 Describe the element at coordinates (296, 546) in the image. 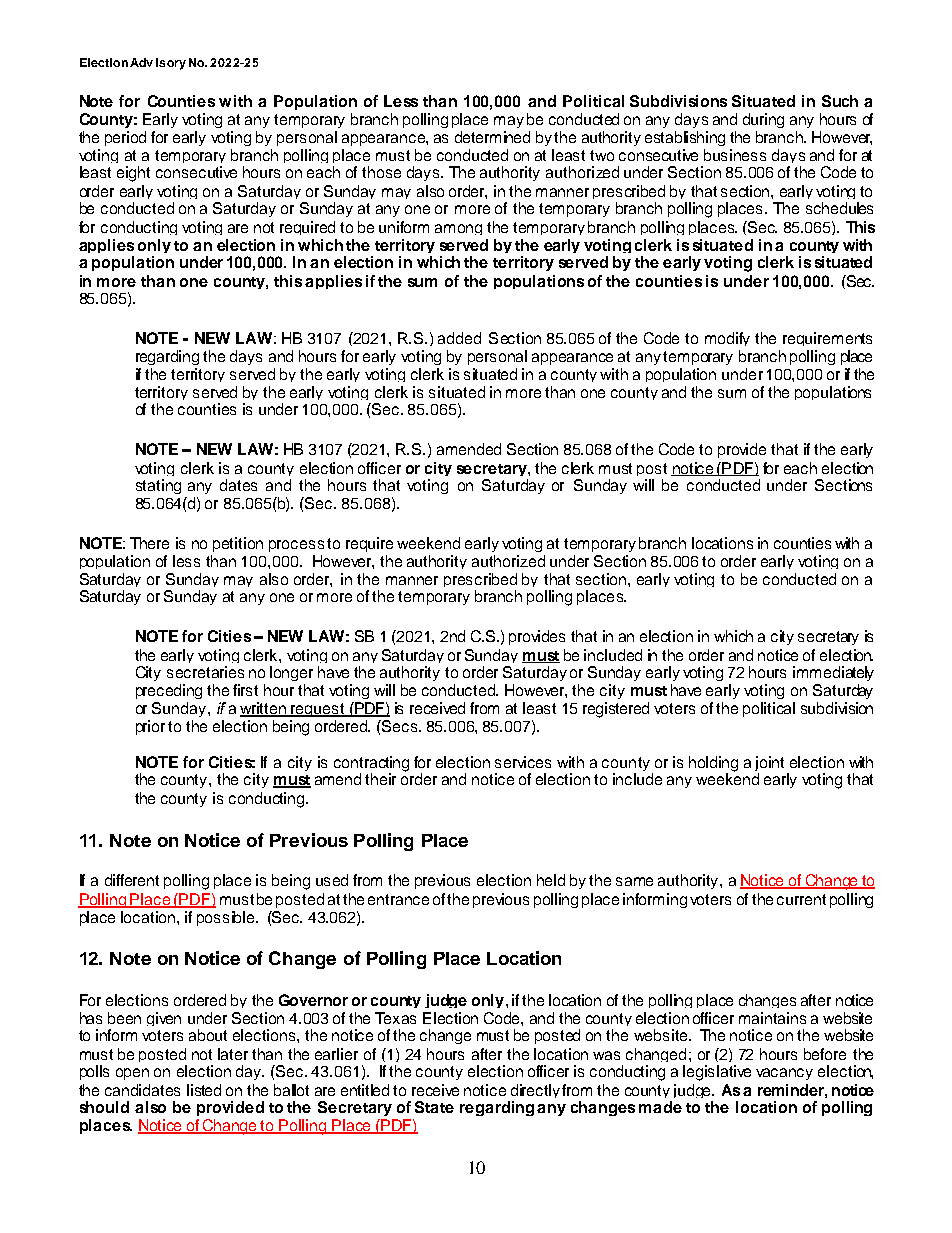

I see `process` at that location.
